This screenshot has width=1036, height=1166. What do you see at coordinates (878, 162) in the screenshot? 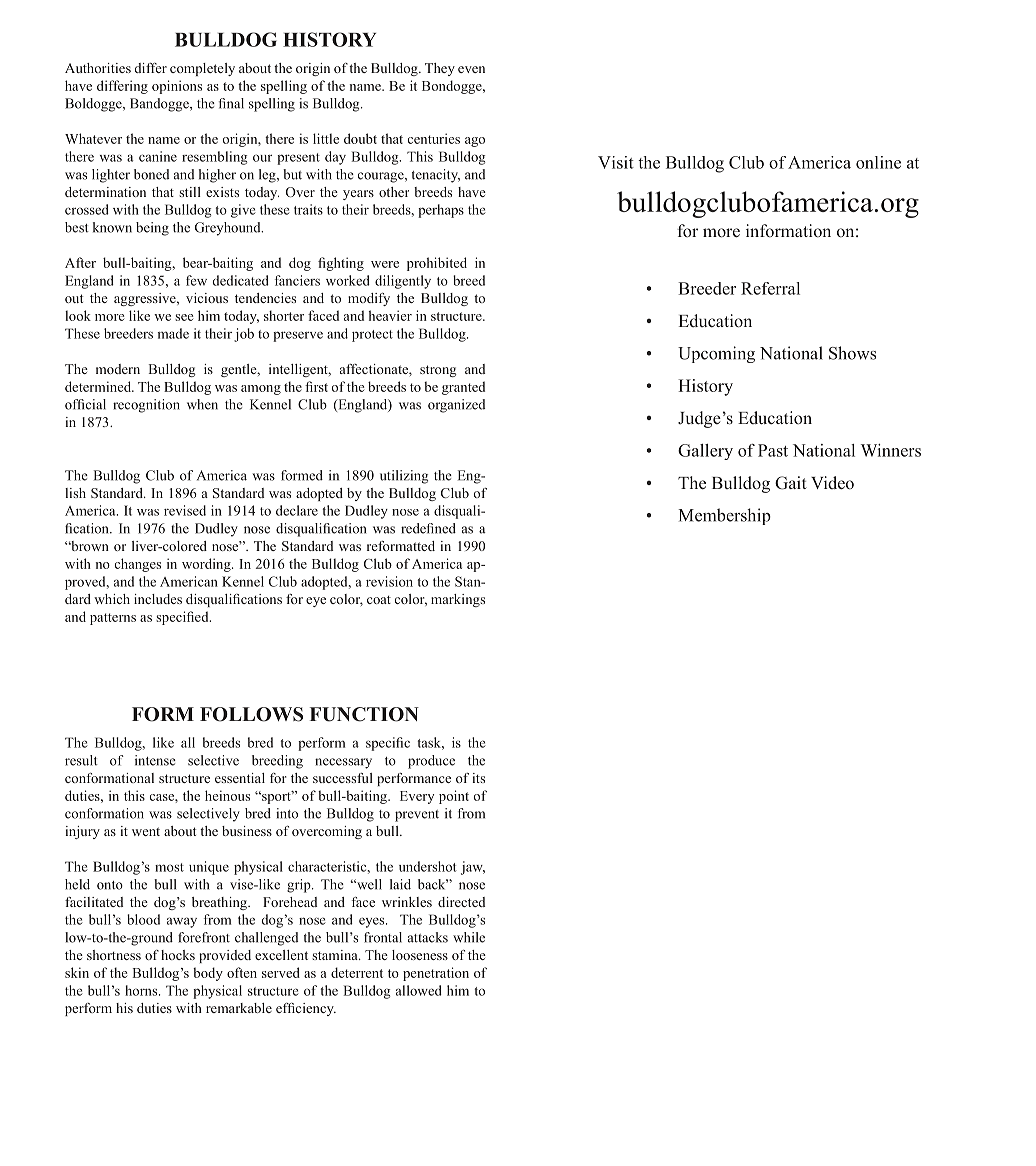
I see `online` at bounding box center [878, 162].
